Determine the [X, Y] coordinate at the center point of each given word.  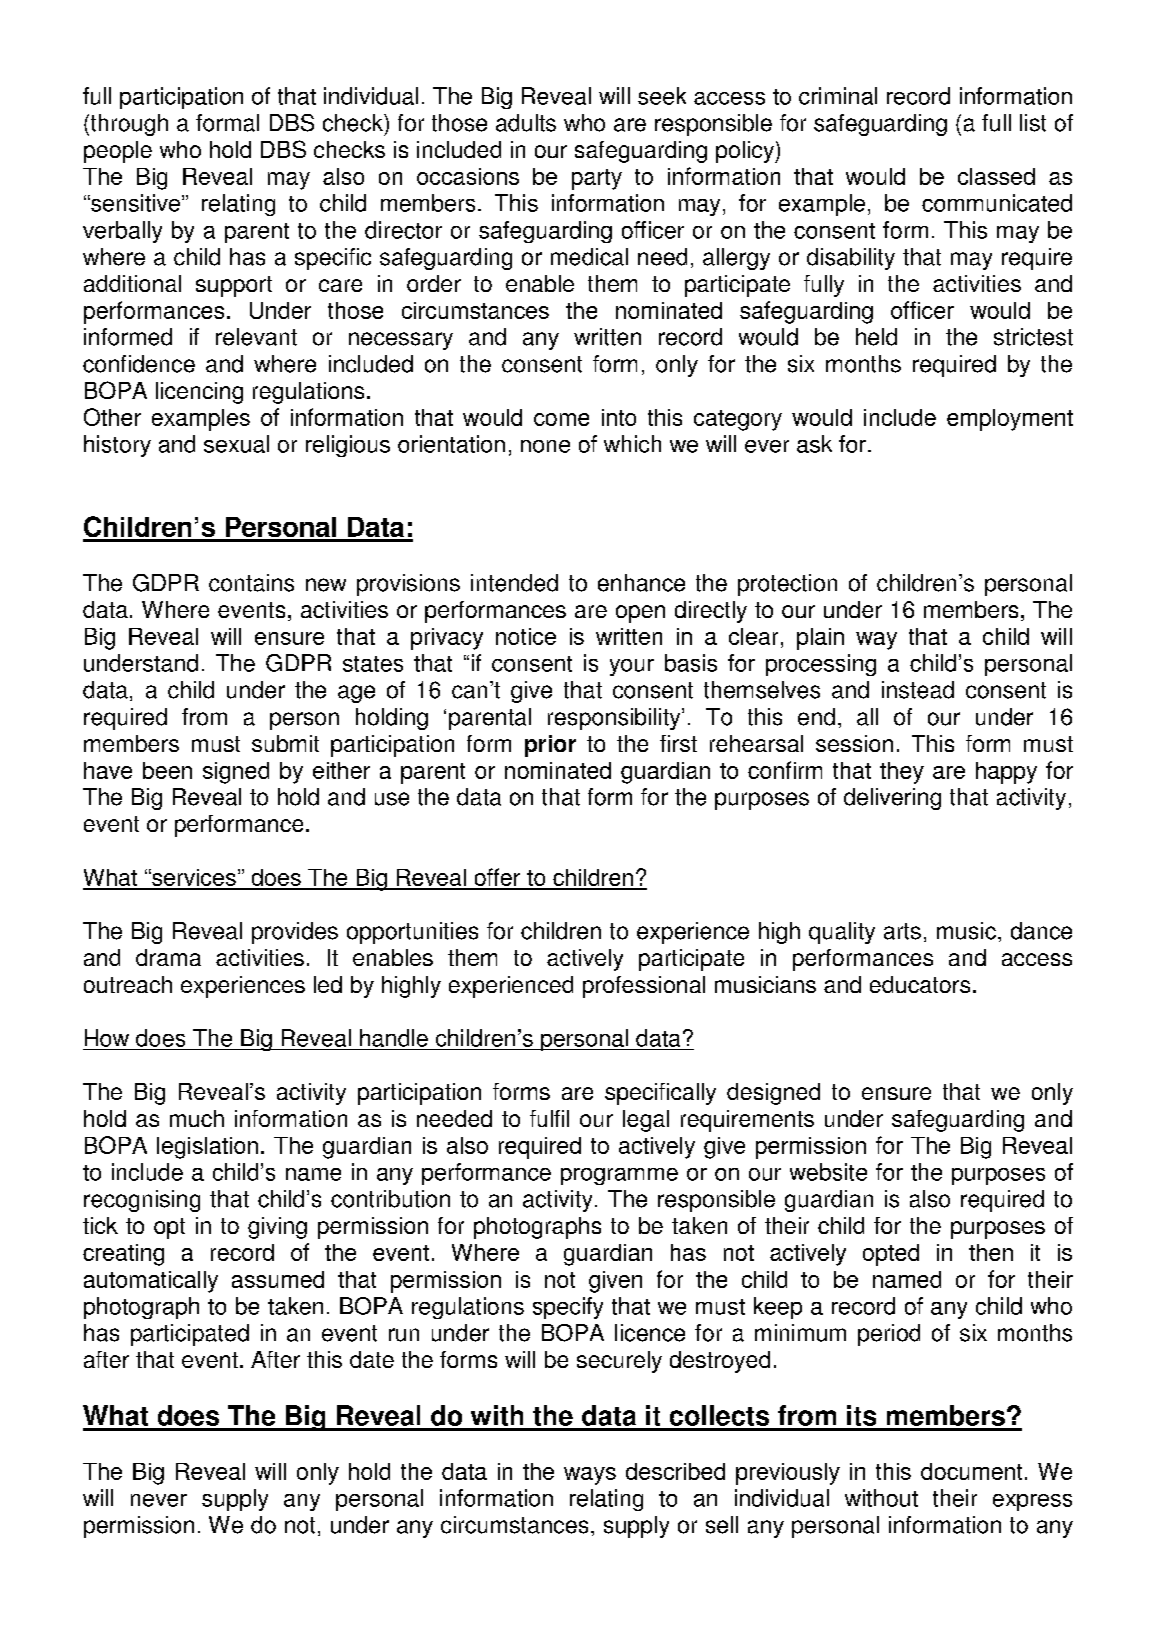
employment [1010, 420]
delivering [892, 799]
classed [996, 176]
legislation [207, 1148]
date [372, 1359]
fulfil [549, 1118]
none [545, 446]
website [828, 1172]
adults [526, 123]
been [167, 770]
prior [550, 746]
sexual [236, 444]
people [118, 152]
